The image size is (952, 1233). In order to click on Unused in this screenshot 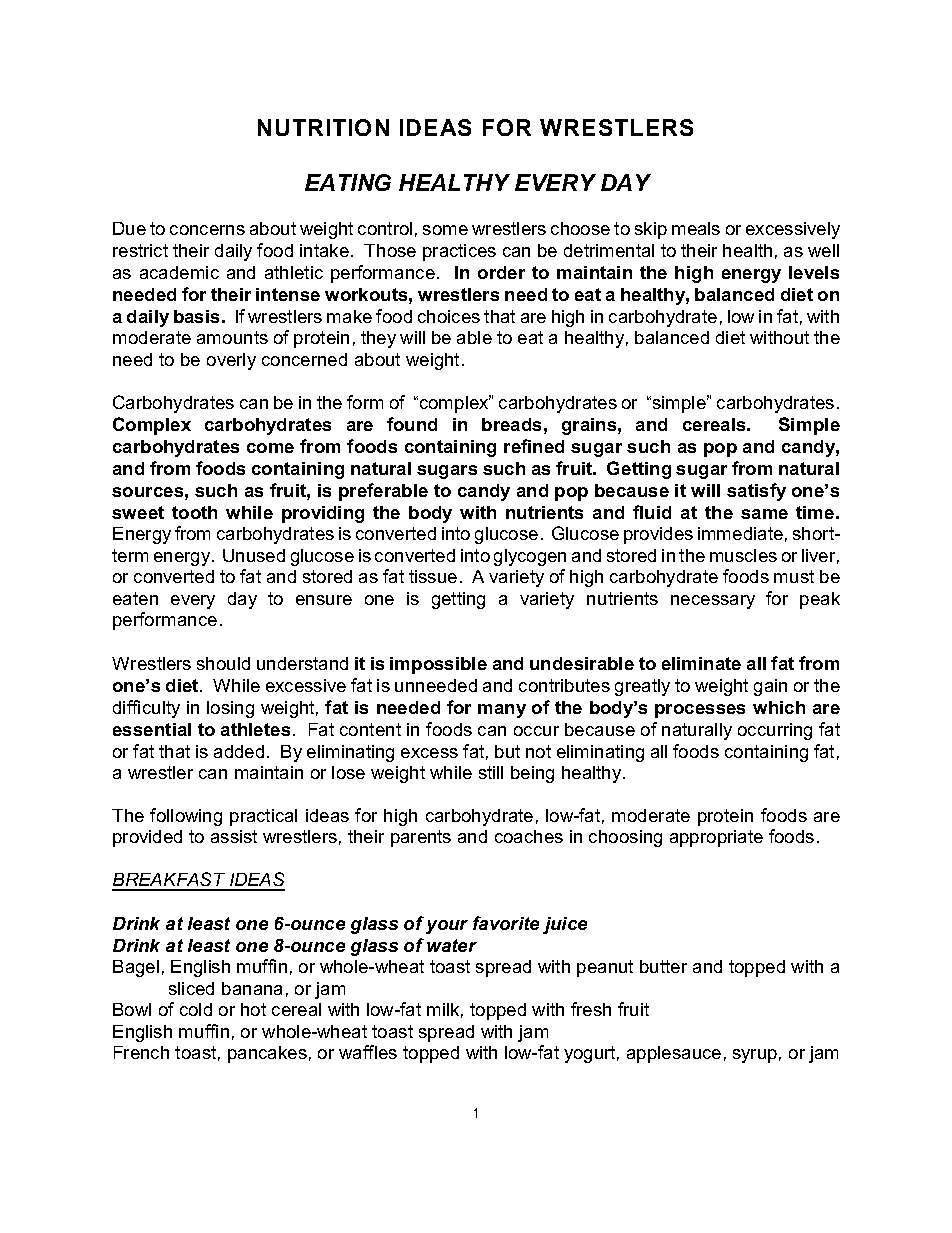, I will do `click(254, 555)`.
